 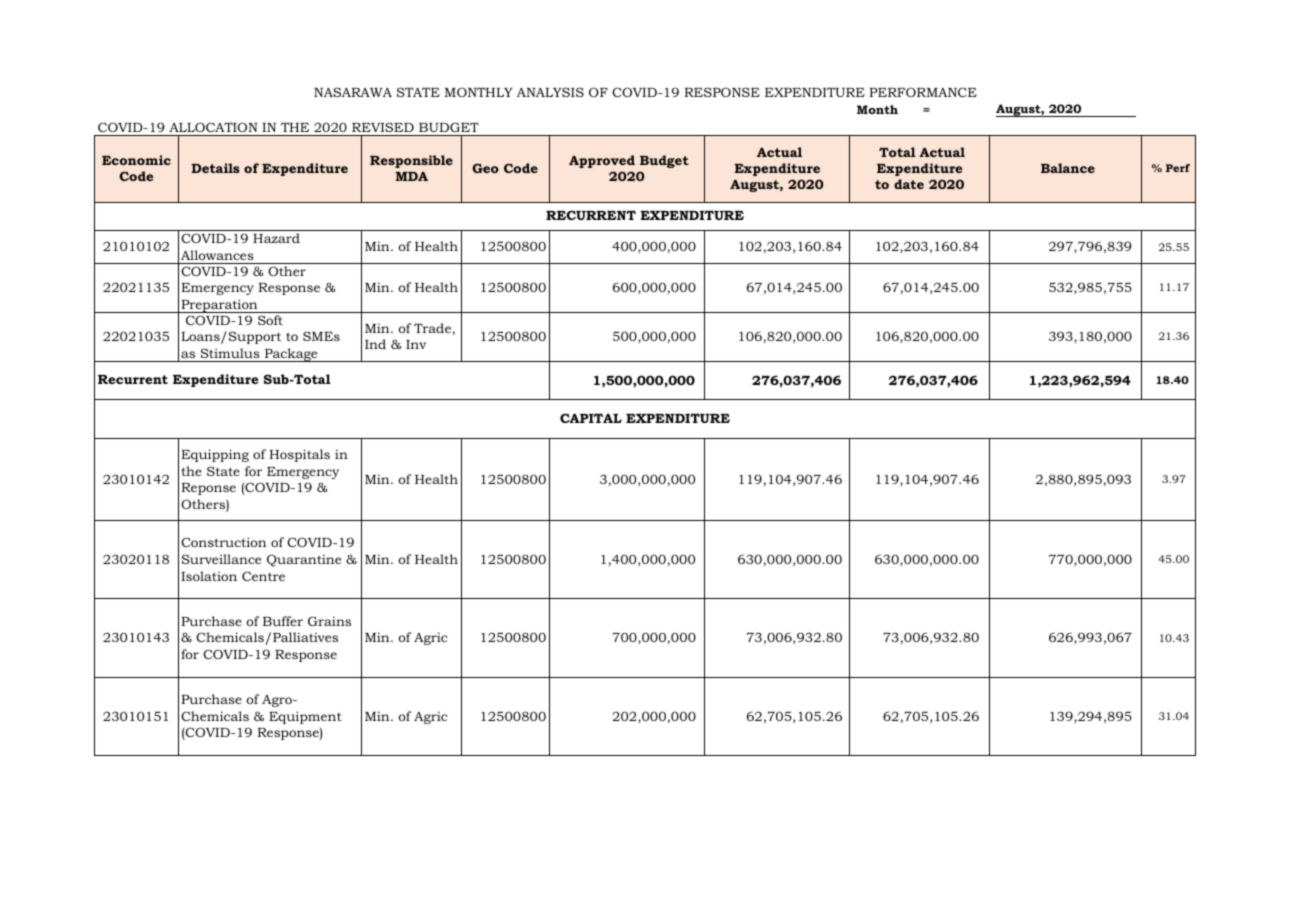 What do you see at coordinates (1068, 168) in the document?
I see `Balance` at bounding box center [1068, 168].
